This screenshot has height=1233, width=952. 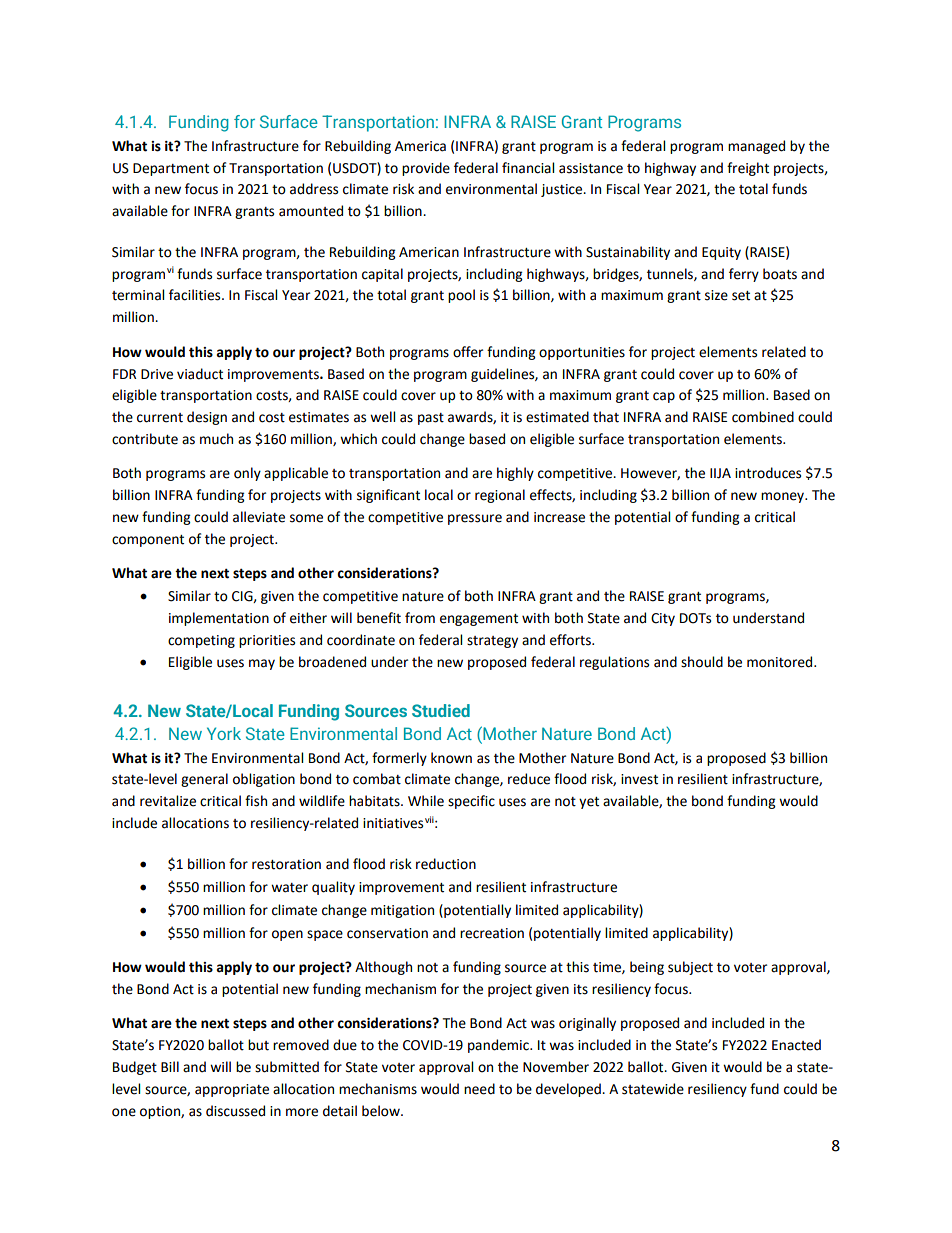 I want to click on provide, so click(x=426, y=169).
